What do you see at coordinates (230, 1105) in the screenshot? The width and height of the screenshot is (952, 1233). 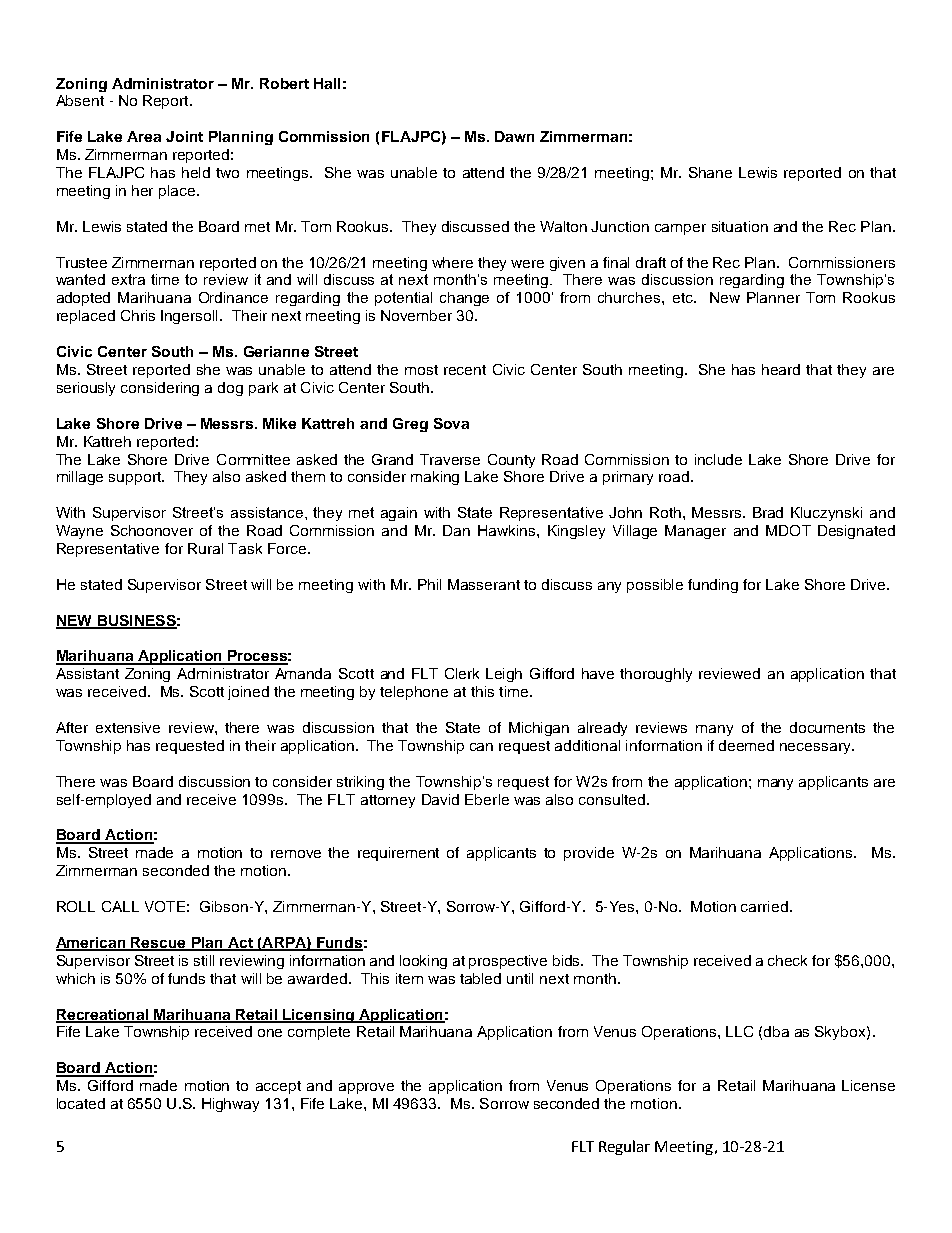 I see `Highway` at bounding box center [230, 1105].
